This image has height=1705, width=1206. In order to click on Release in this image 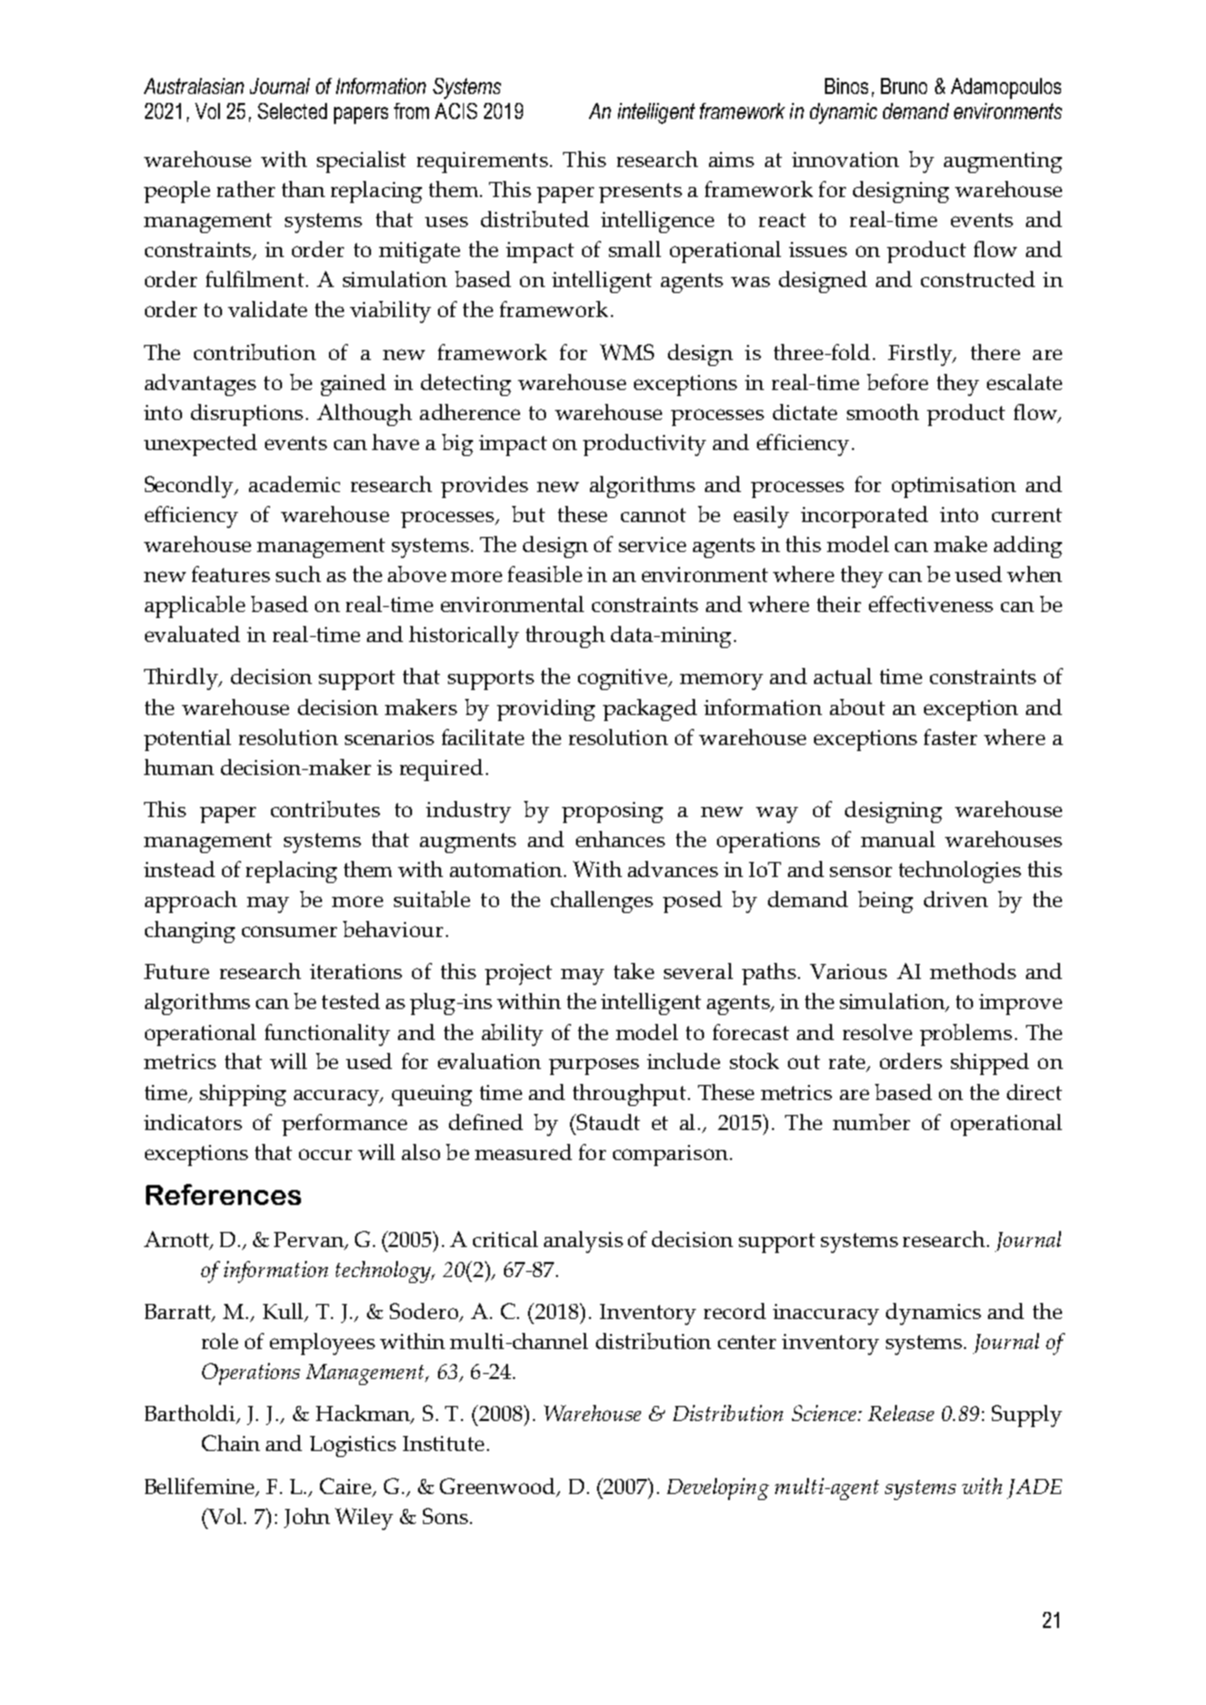, I will do `click(901, 1413)`.
